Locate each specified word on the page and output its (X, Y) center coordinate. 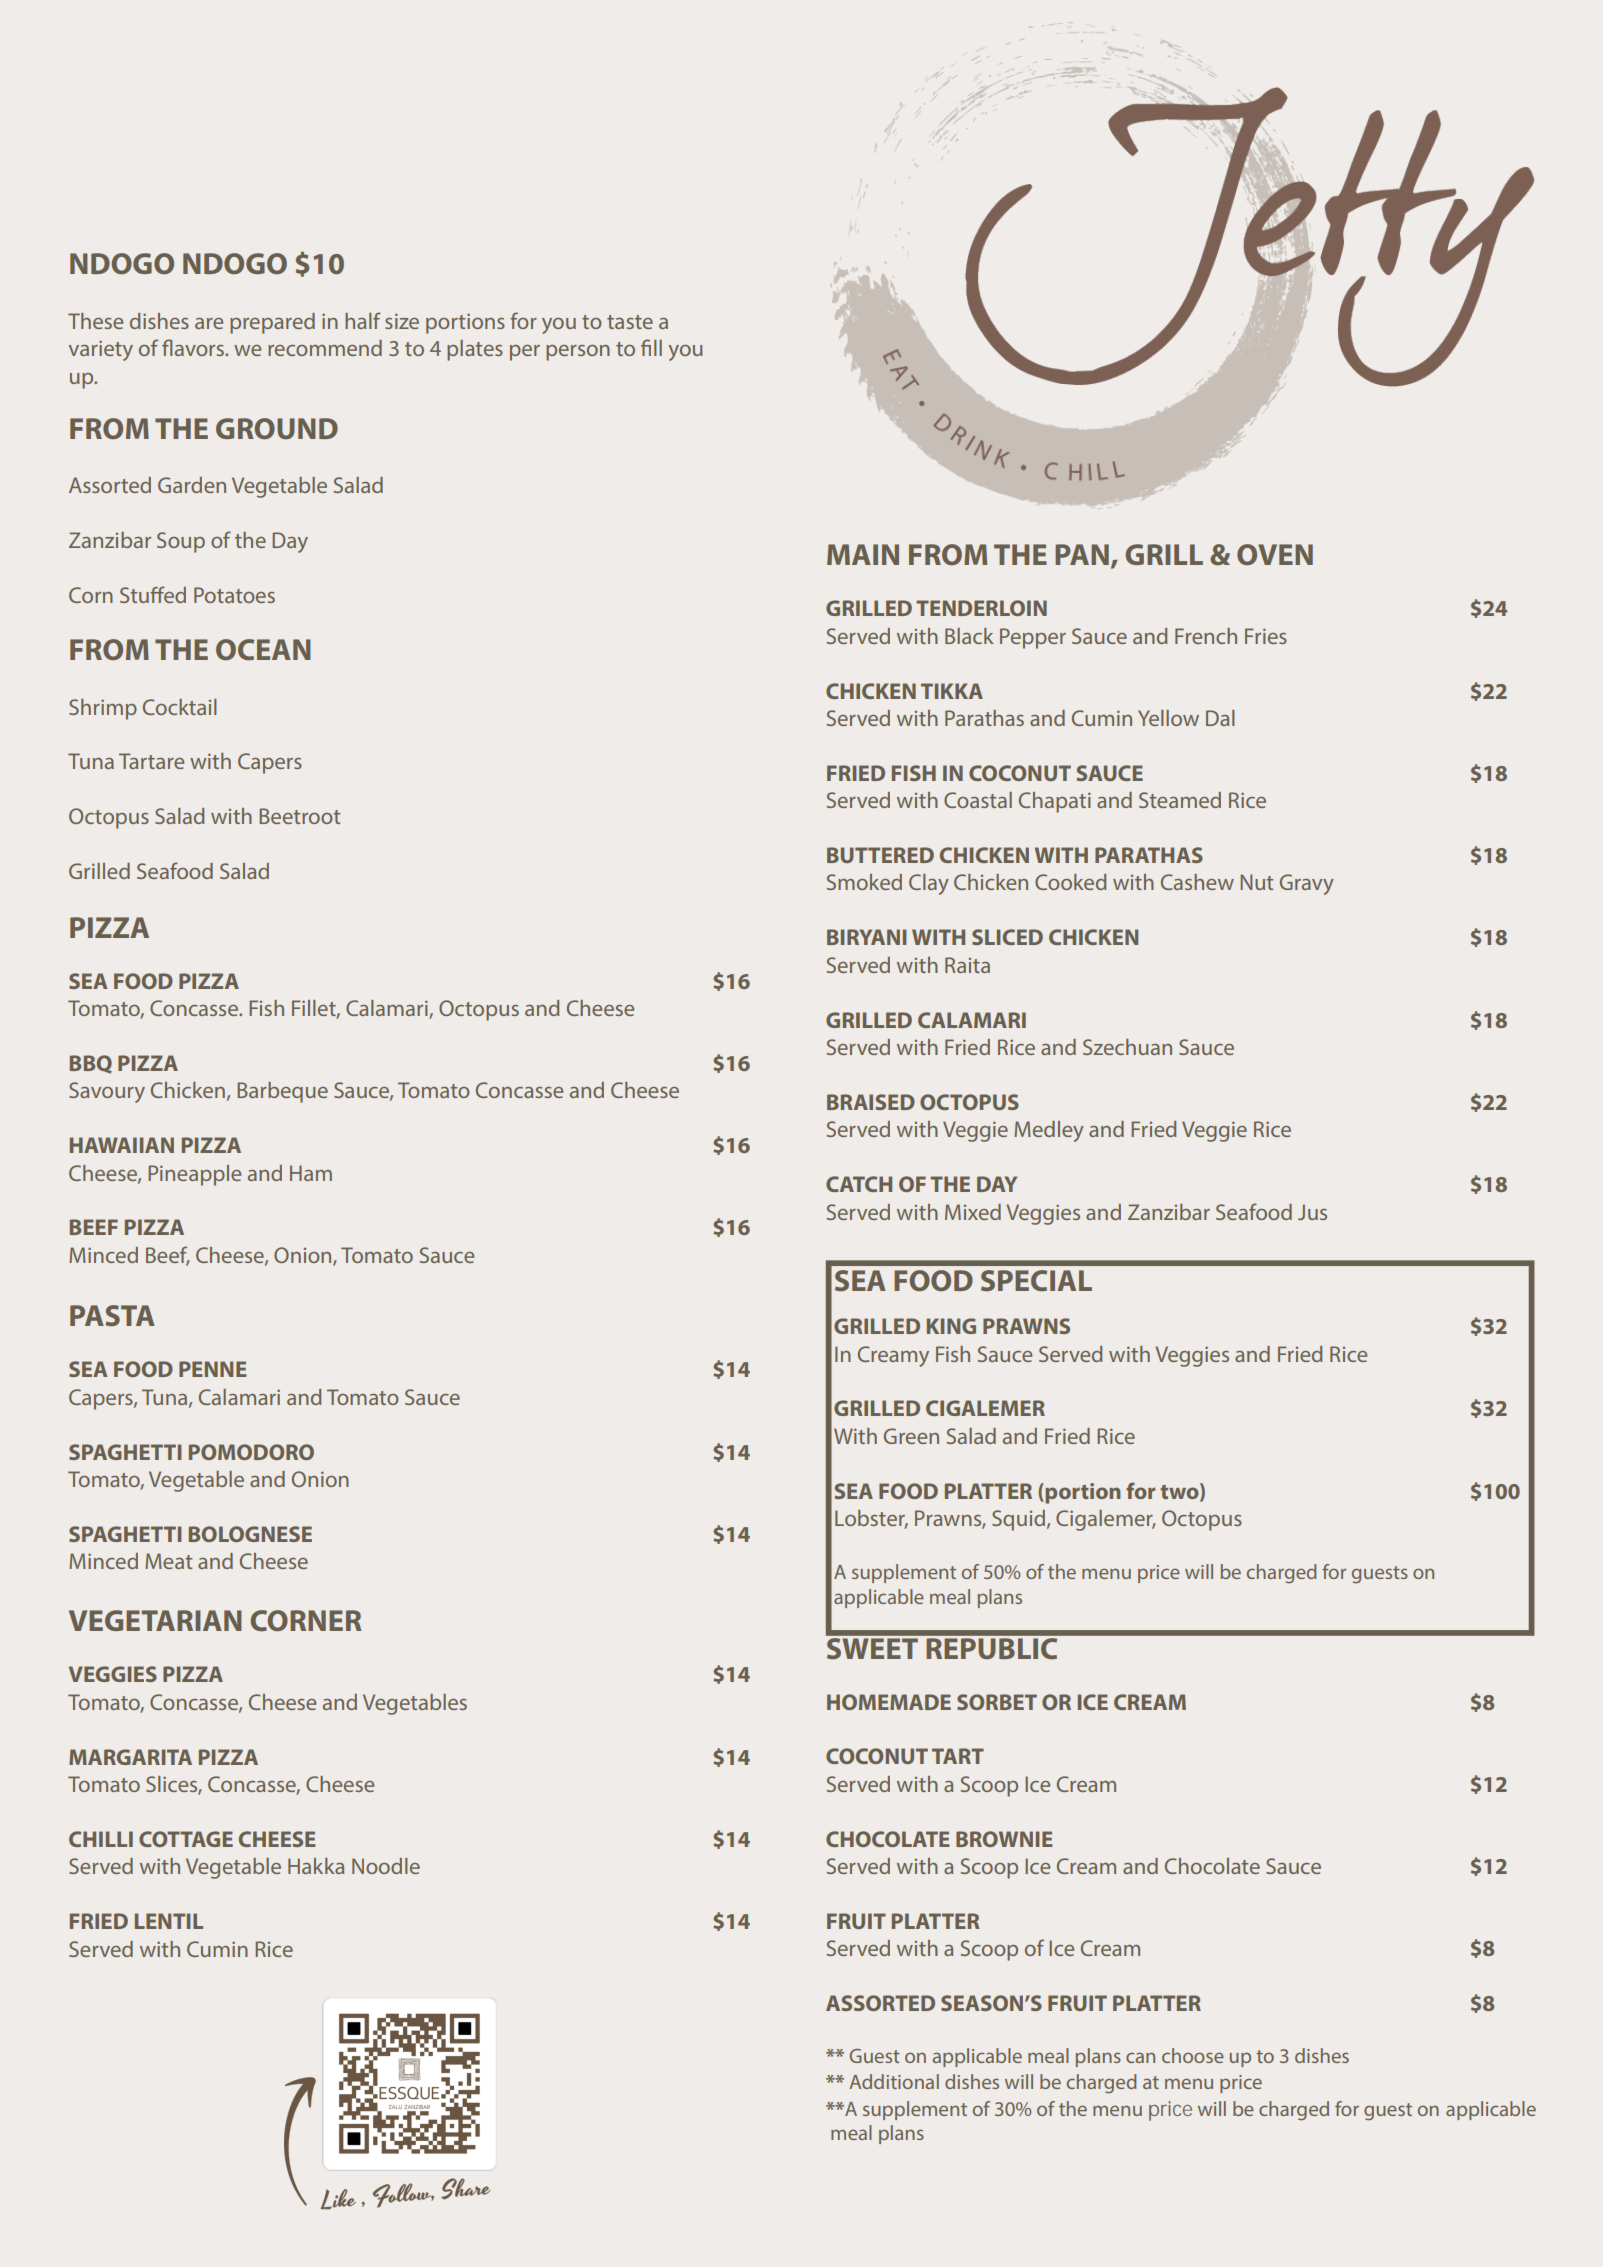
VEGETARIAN (155, 1620)
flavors (194, 347)
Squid (1018, 1520)
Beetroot (300, 816)
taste (630, 322)
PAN (1082, 554)
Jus (1312, 1212)
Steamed (1180, 800)
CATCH (859, 1184)
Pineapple (194, 1175)
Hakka (316, 1866)
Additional (894, 2081)
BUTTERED (880, 855)
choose (1193, 2055)
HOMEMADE (889, 1702)
